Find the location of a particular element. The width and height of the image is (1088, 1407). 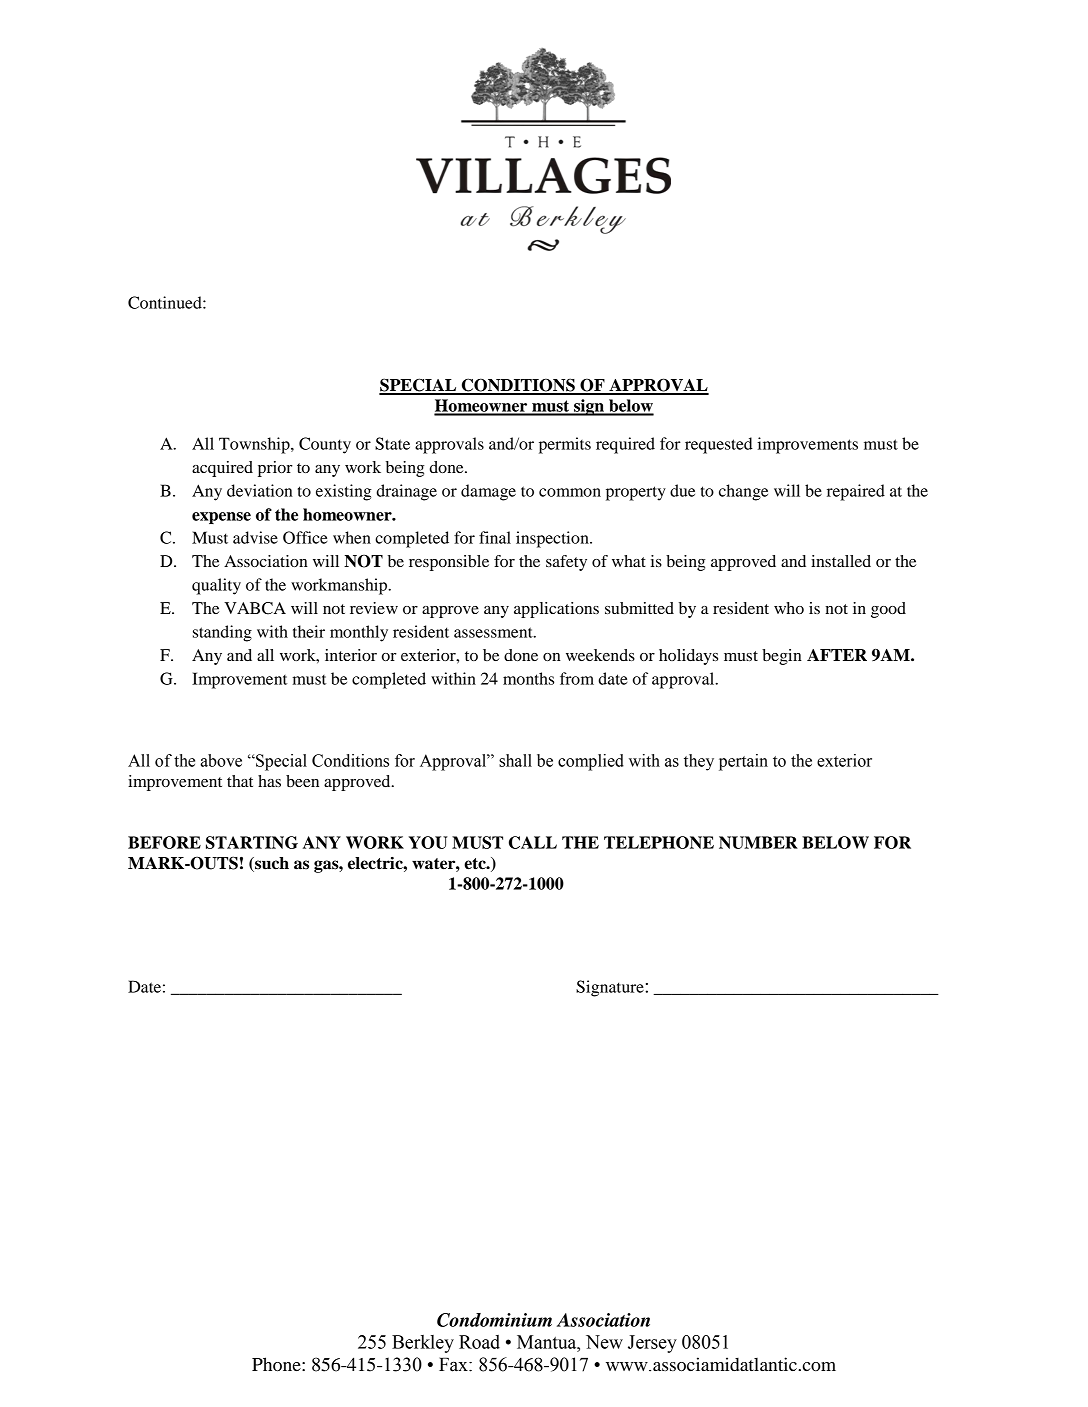

begin is located at coordinates (782, 657).
